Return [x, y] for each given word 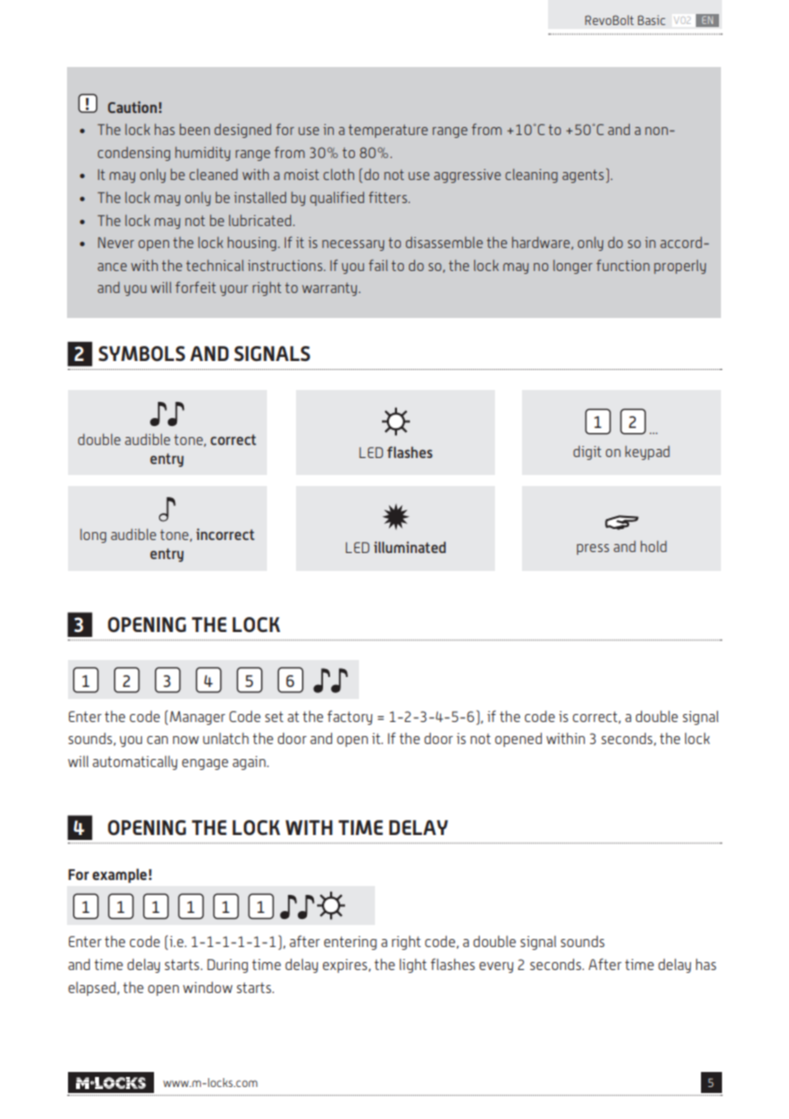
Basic [651, 20]
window [208, 987]
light [413, 966]
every [496, 967]
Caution [132, 107]
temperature [388, 131]
